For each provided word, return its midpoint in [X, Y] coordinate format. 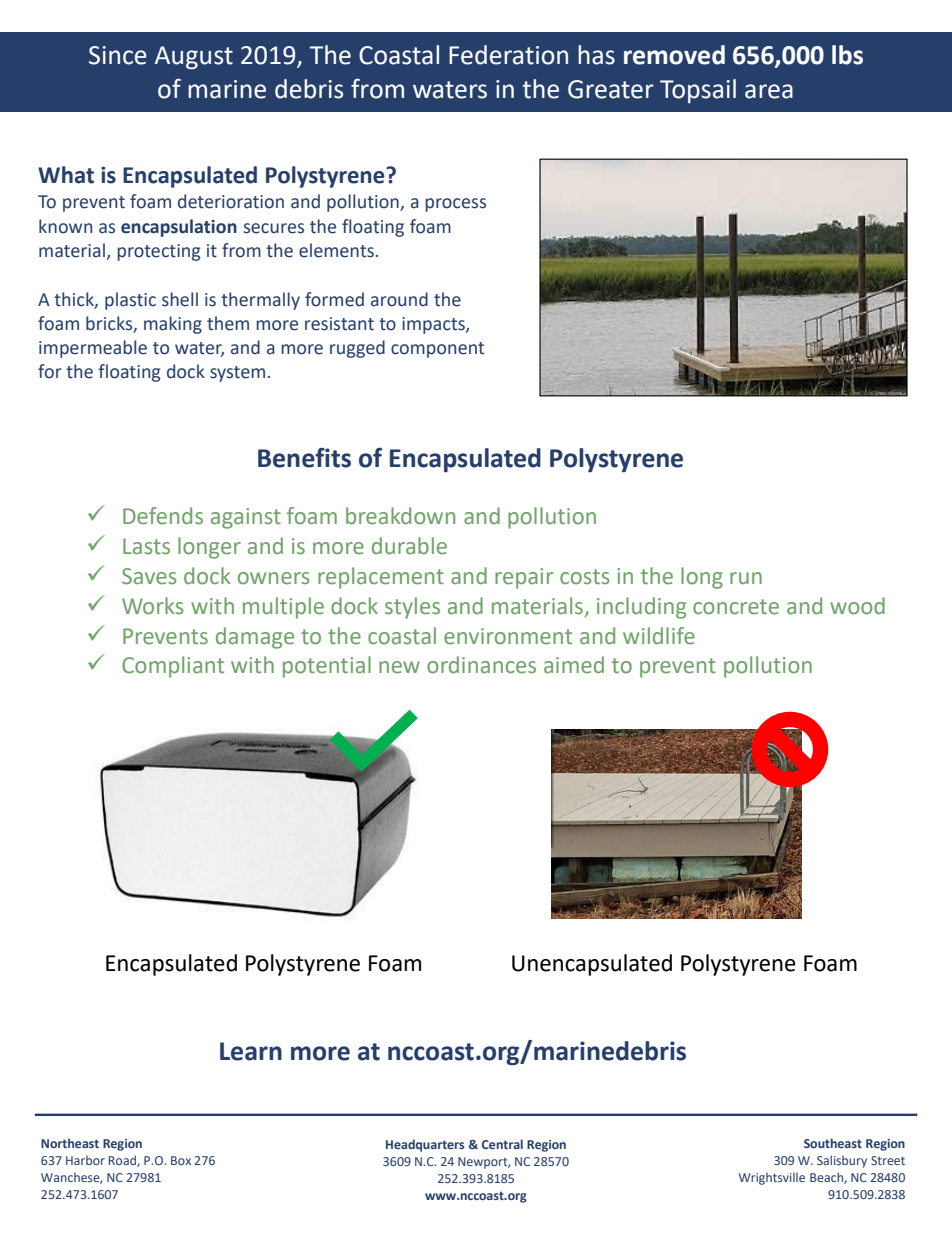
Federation [508, 55]
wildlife [659, 636]
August [194, 58]
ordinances [481, 665]
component [437, 350]
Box [181, 1160]
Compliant [173, 667]
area [769, 91]
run [746, 578]
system [237, 374]
